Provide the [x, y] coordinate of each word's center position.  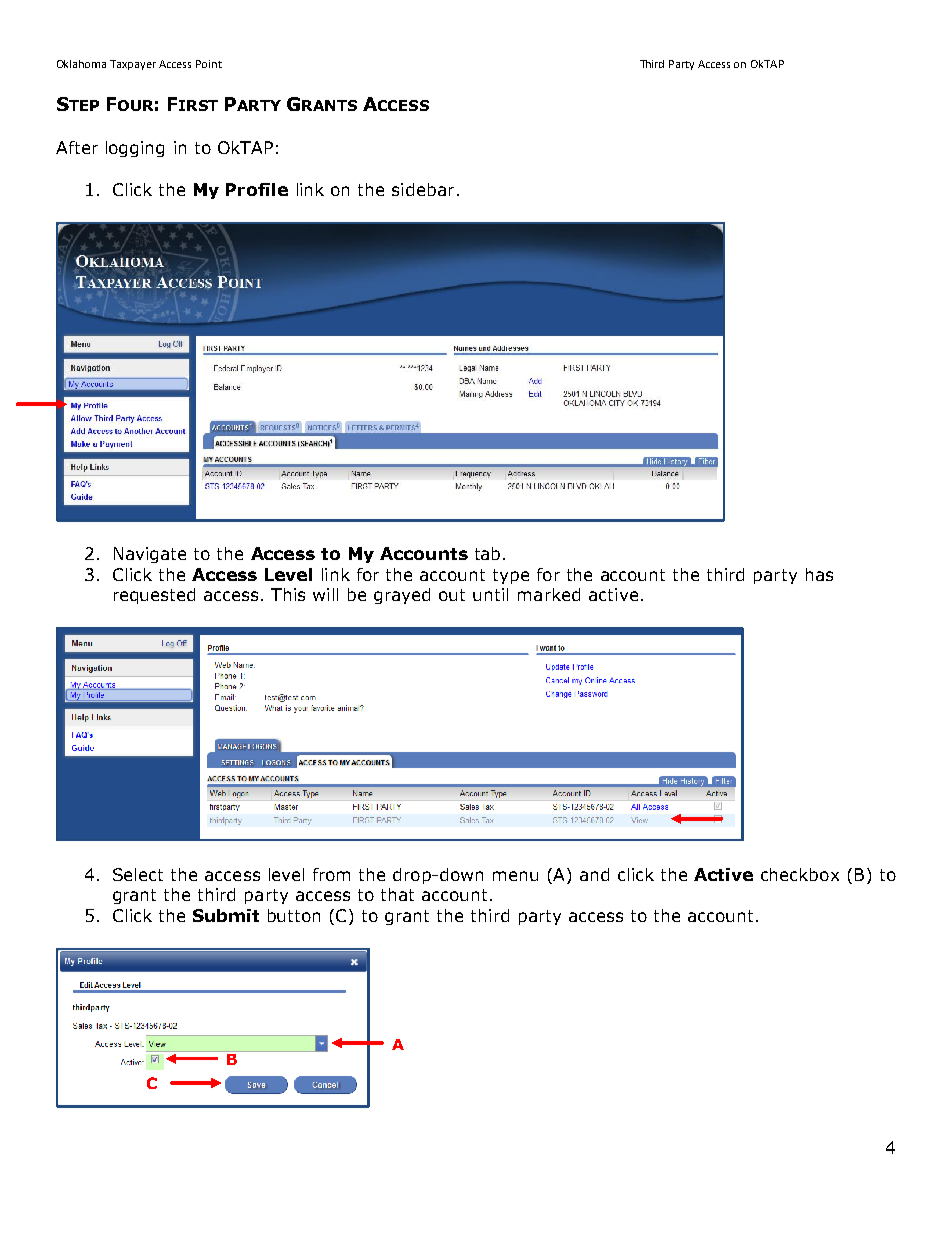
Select [138, 874]
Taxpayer [133, 65]
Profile [257, 189]
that [397, 894]
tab [487, 553]
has [819, 574]
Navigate [150, 555]
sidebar [423, 189]
